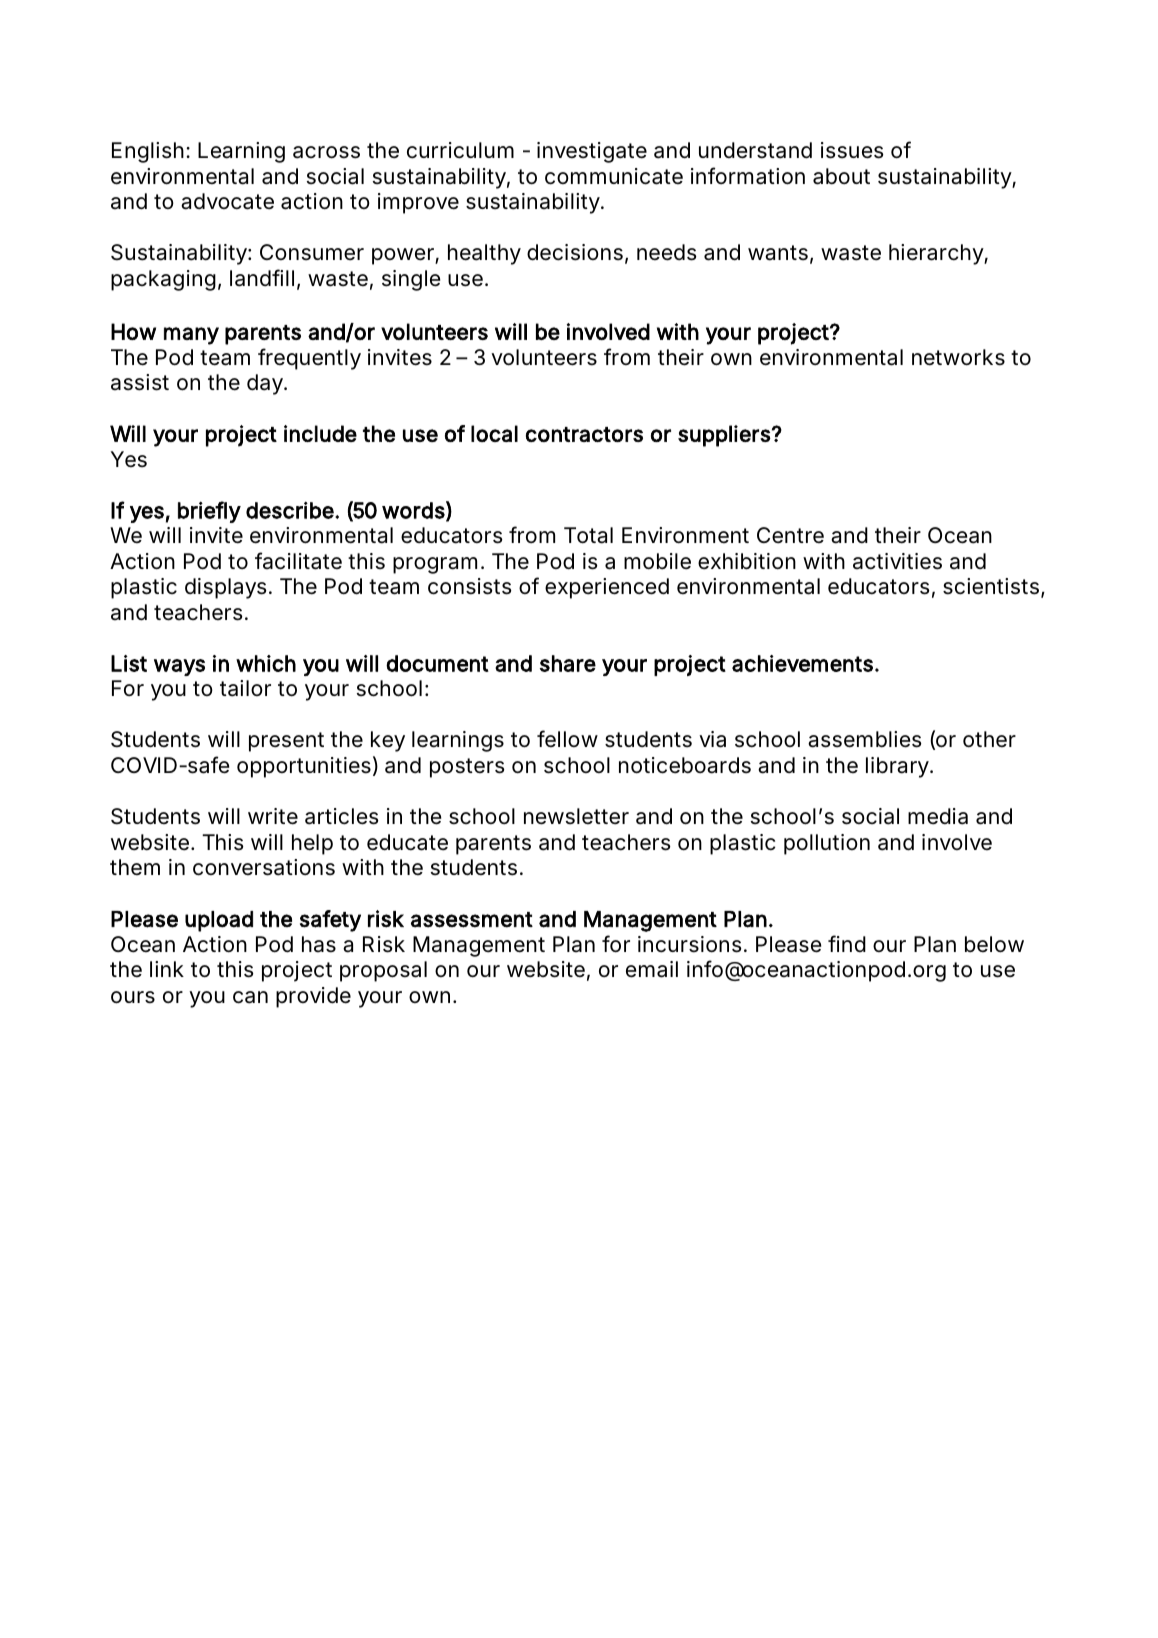  Describe the element at coordinates (841, 176) in the document. I see `about` at that location.
